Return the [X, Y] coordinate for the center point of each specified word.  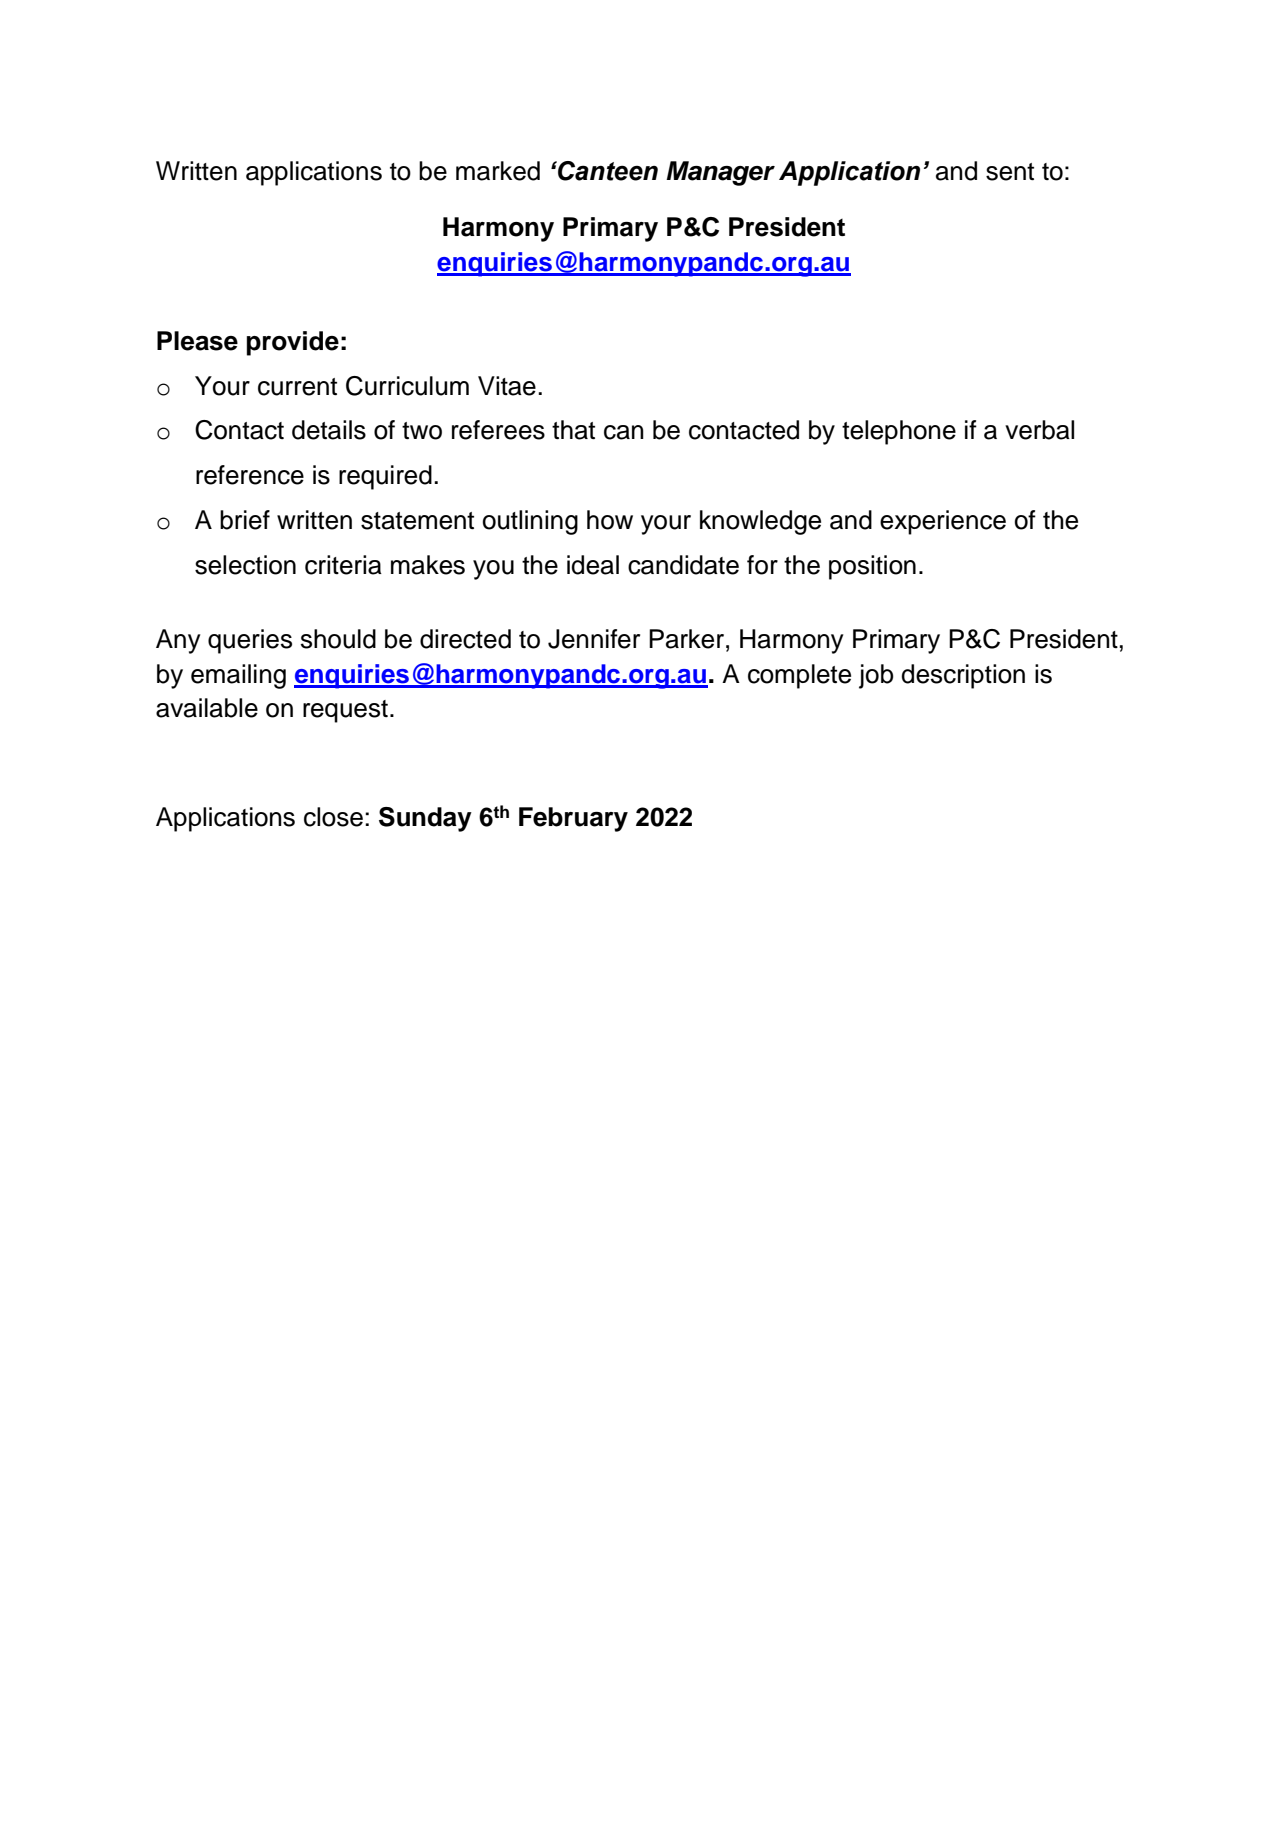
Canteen [607, 171]
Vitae [507, 386]
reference [250, 475]
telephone [899, 432]
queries [250, 641]
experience [943, 522]
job [876, 676]
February [573, 819]
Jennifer [594, 639]
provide [293, 343]
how [610, 520]
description [963, 676]
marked [498, 171]
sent [1010, 172]
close [333, 817]
